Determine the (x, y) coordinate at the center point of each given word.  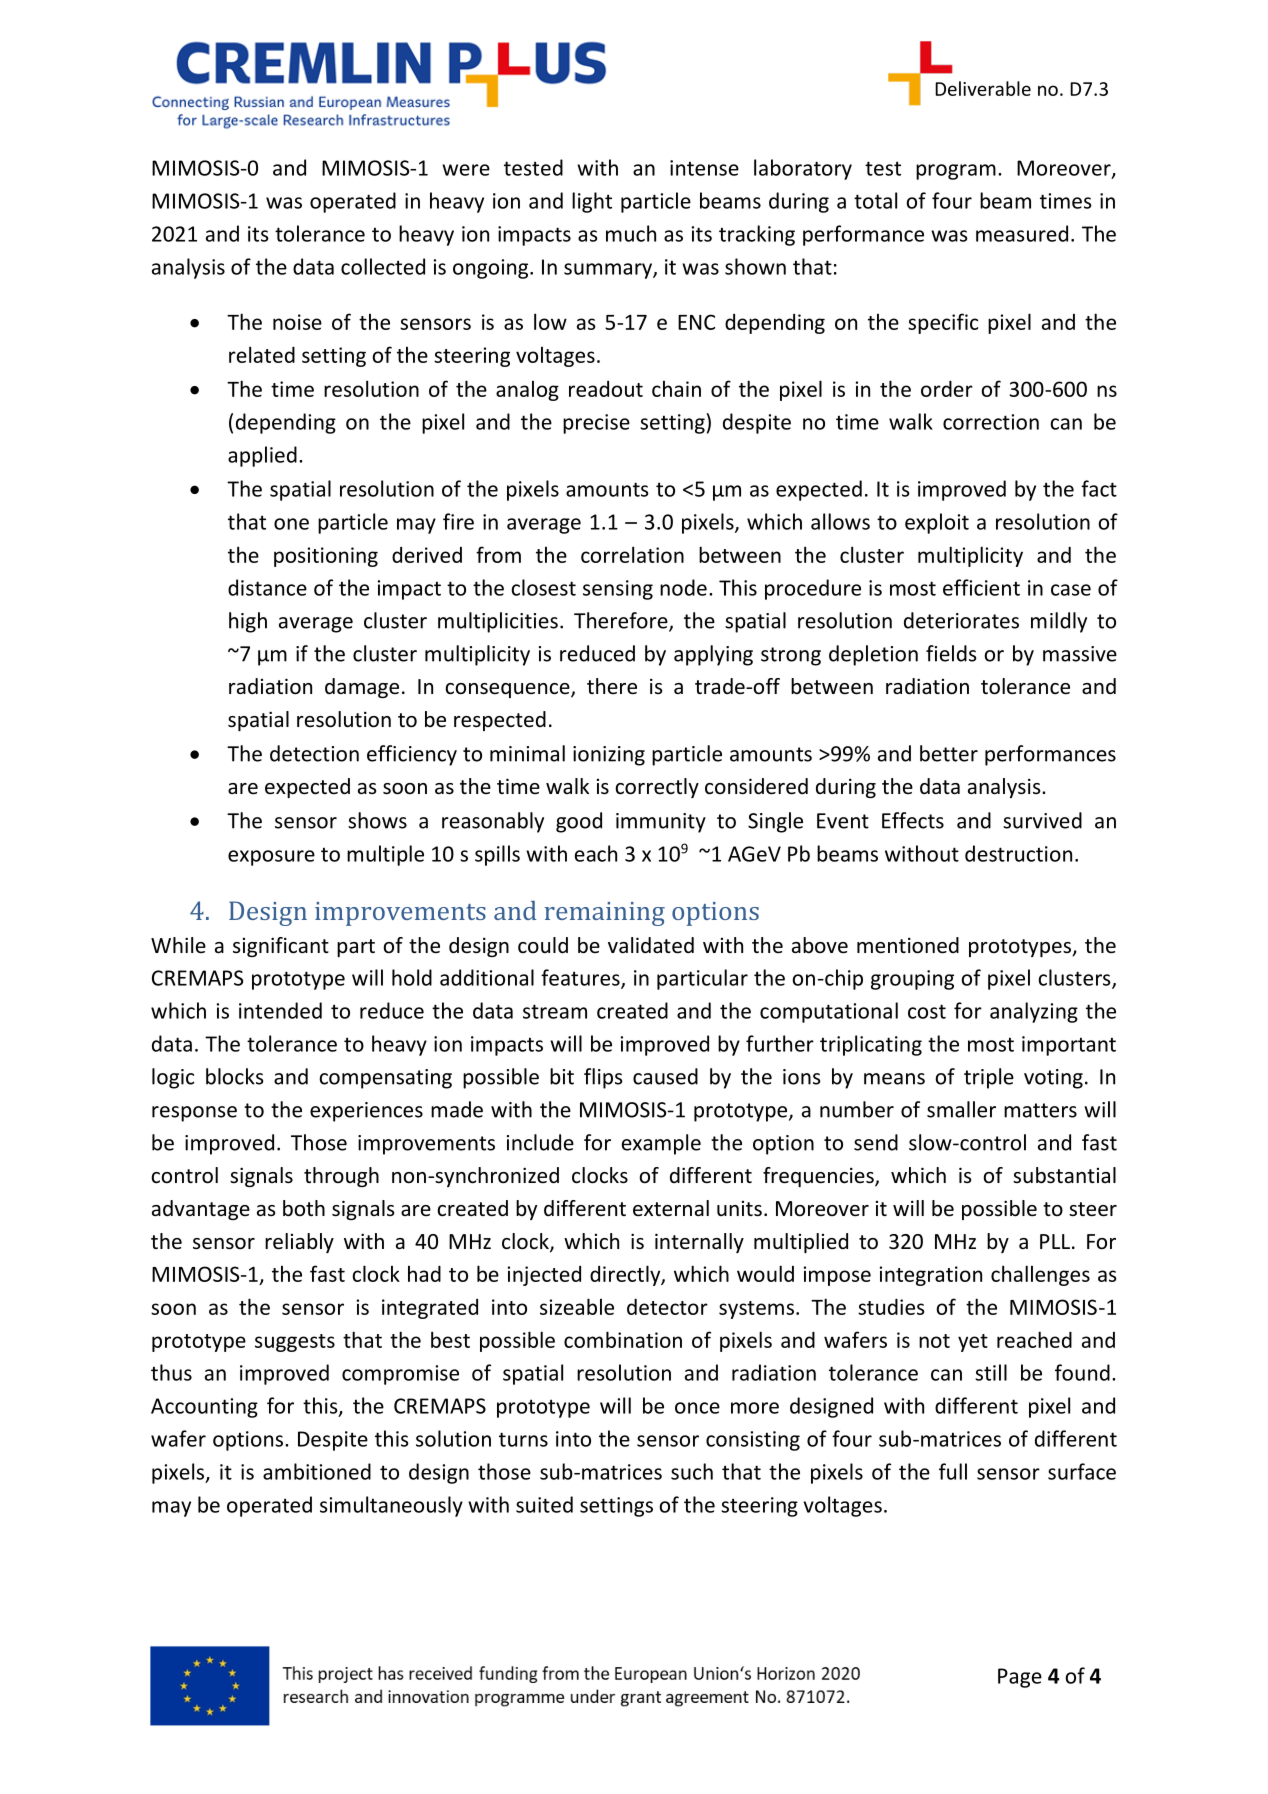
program (956, 172)
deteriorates (961, 620)
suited (544, 1504)
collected (383, 266)
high (248, 622)
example (661, 1144)
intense (704, 168)
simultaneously (391, 1506)
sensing (618, 590)
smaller (961, 1109)
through (341, 1177)
